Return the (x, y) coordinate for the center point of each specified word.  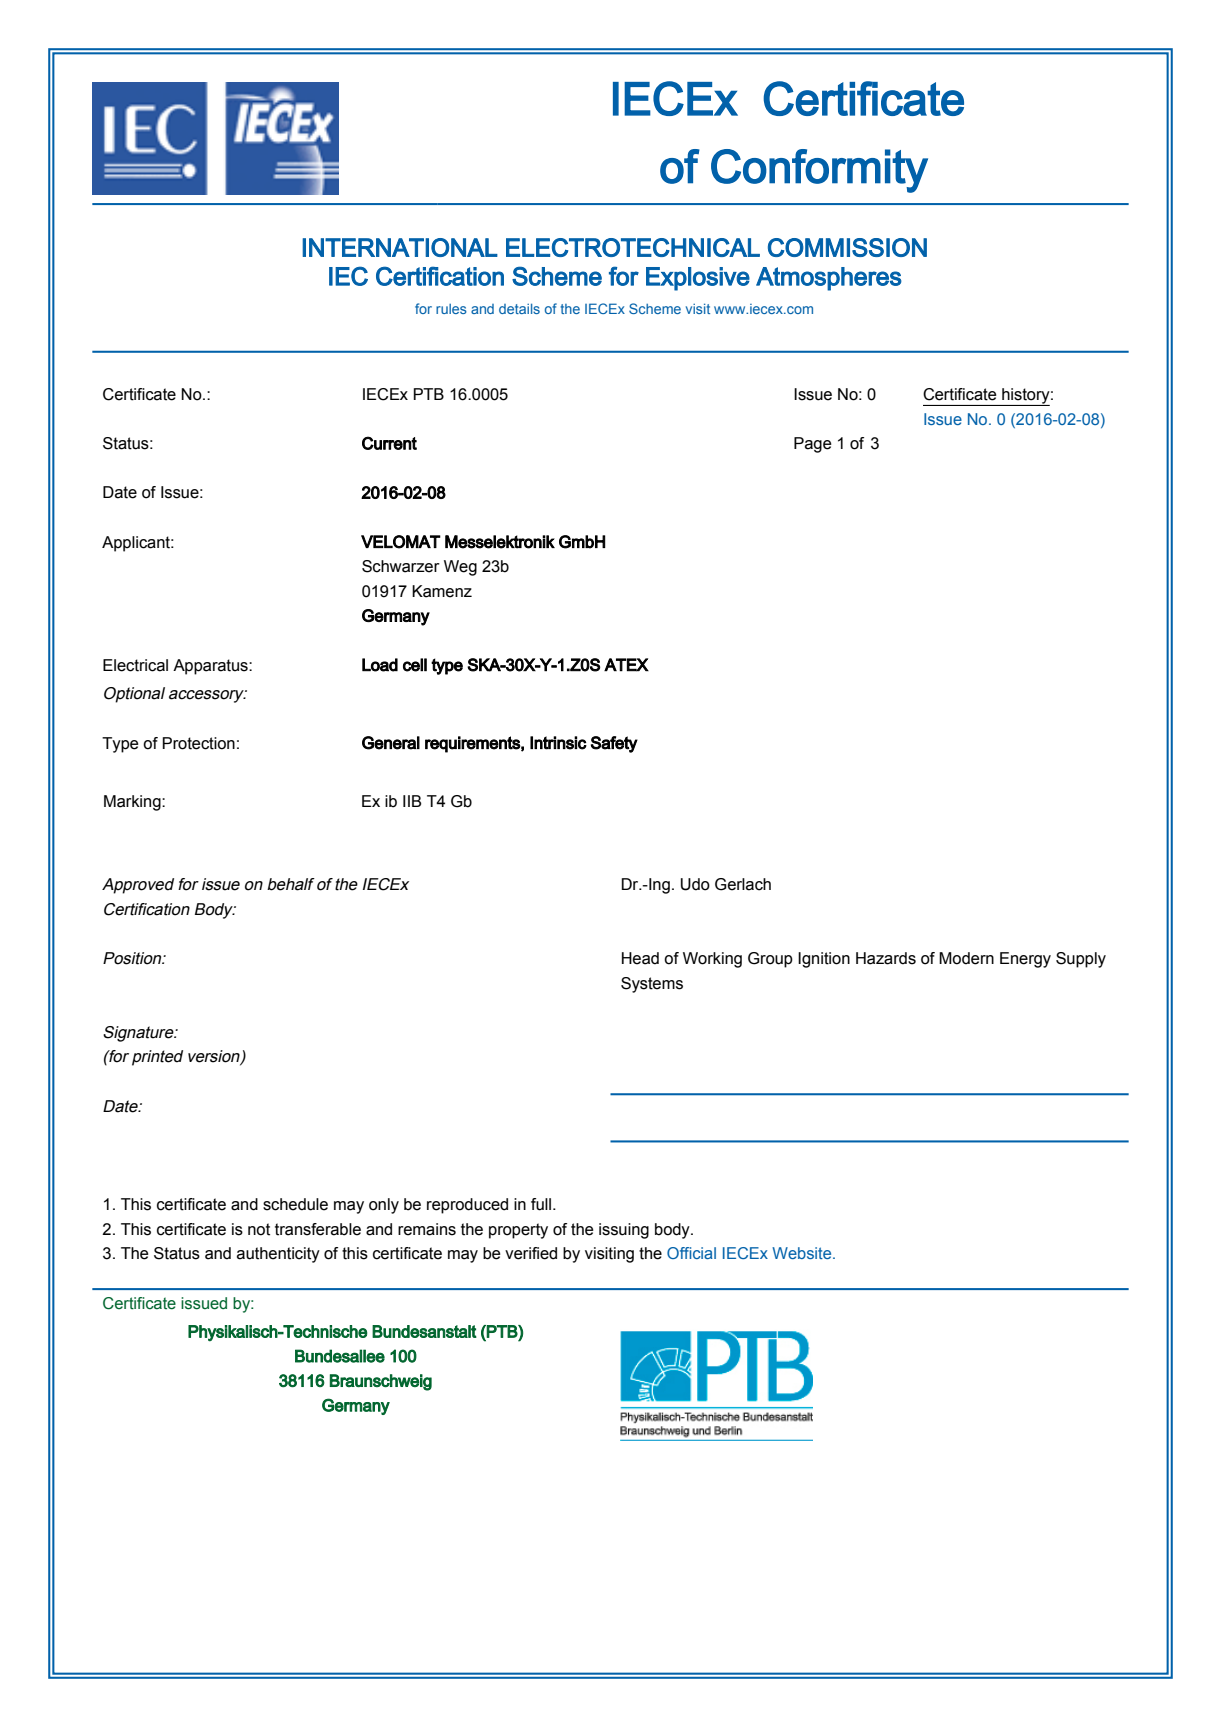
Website (803, 1253)
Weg (460, 568)
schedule (295, 1204)
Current (389, 443)
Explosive (698, 279)
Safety (614, 744)
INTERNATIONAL (400, 247)
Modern (966, 958)
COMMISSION (847, 247)
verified (531, 1253)
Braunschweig (381, 1382)
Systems (652, 985)
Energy (1025, 960)
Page (813, 445)
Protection (198, 743)
